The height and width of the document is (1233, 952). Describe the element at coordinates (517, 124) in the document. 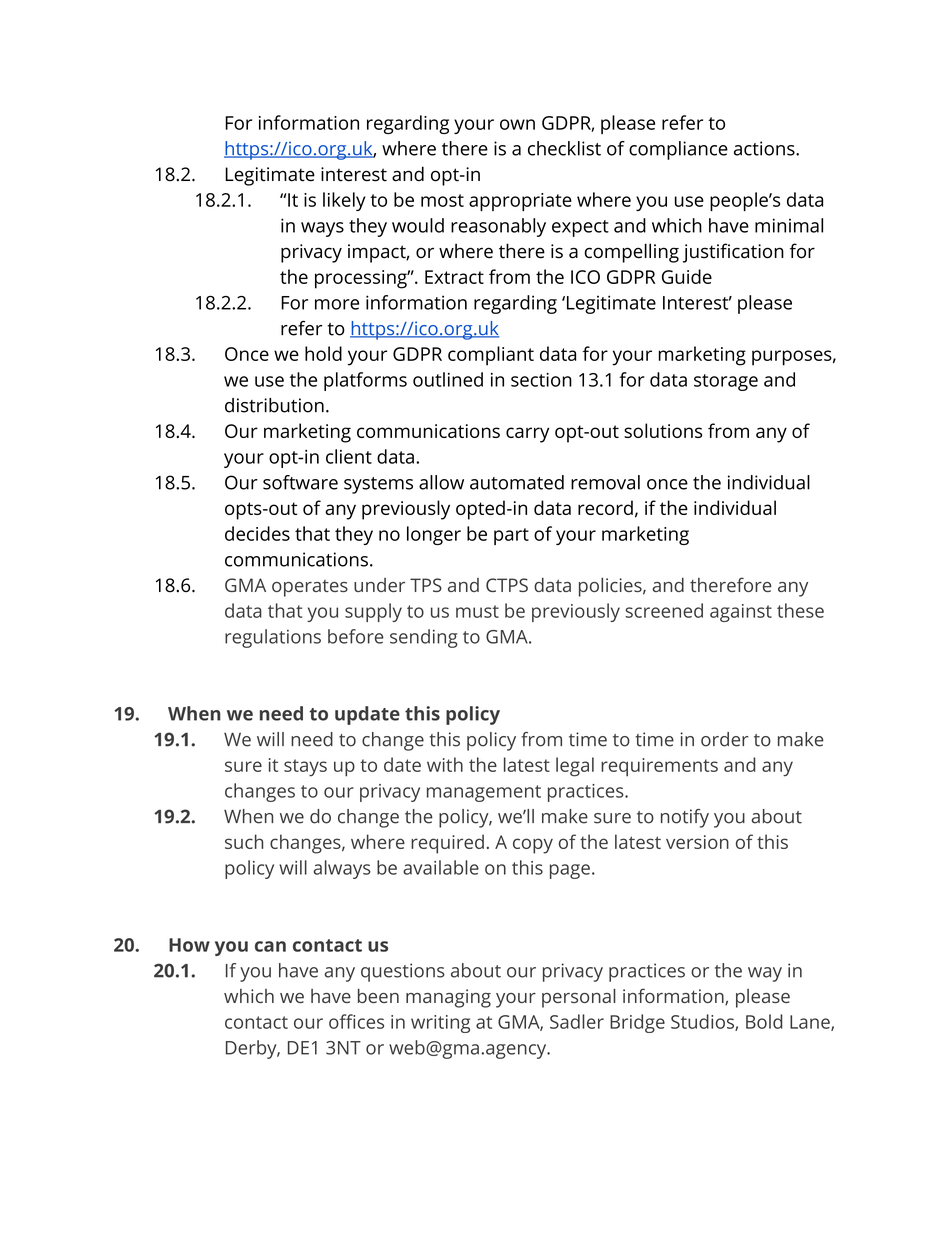

I see `own` at that location.
